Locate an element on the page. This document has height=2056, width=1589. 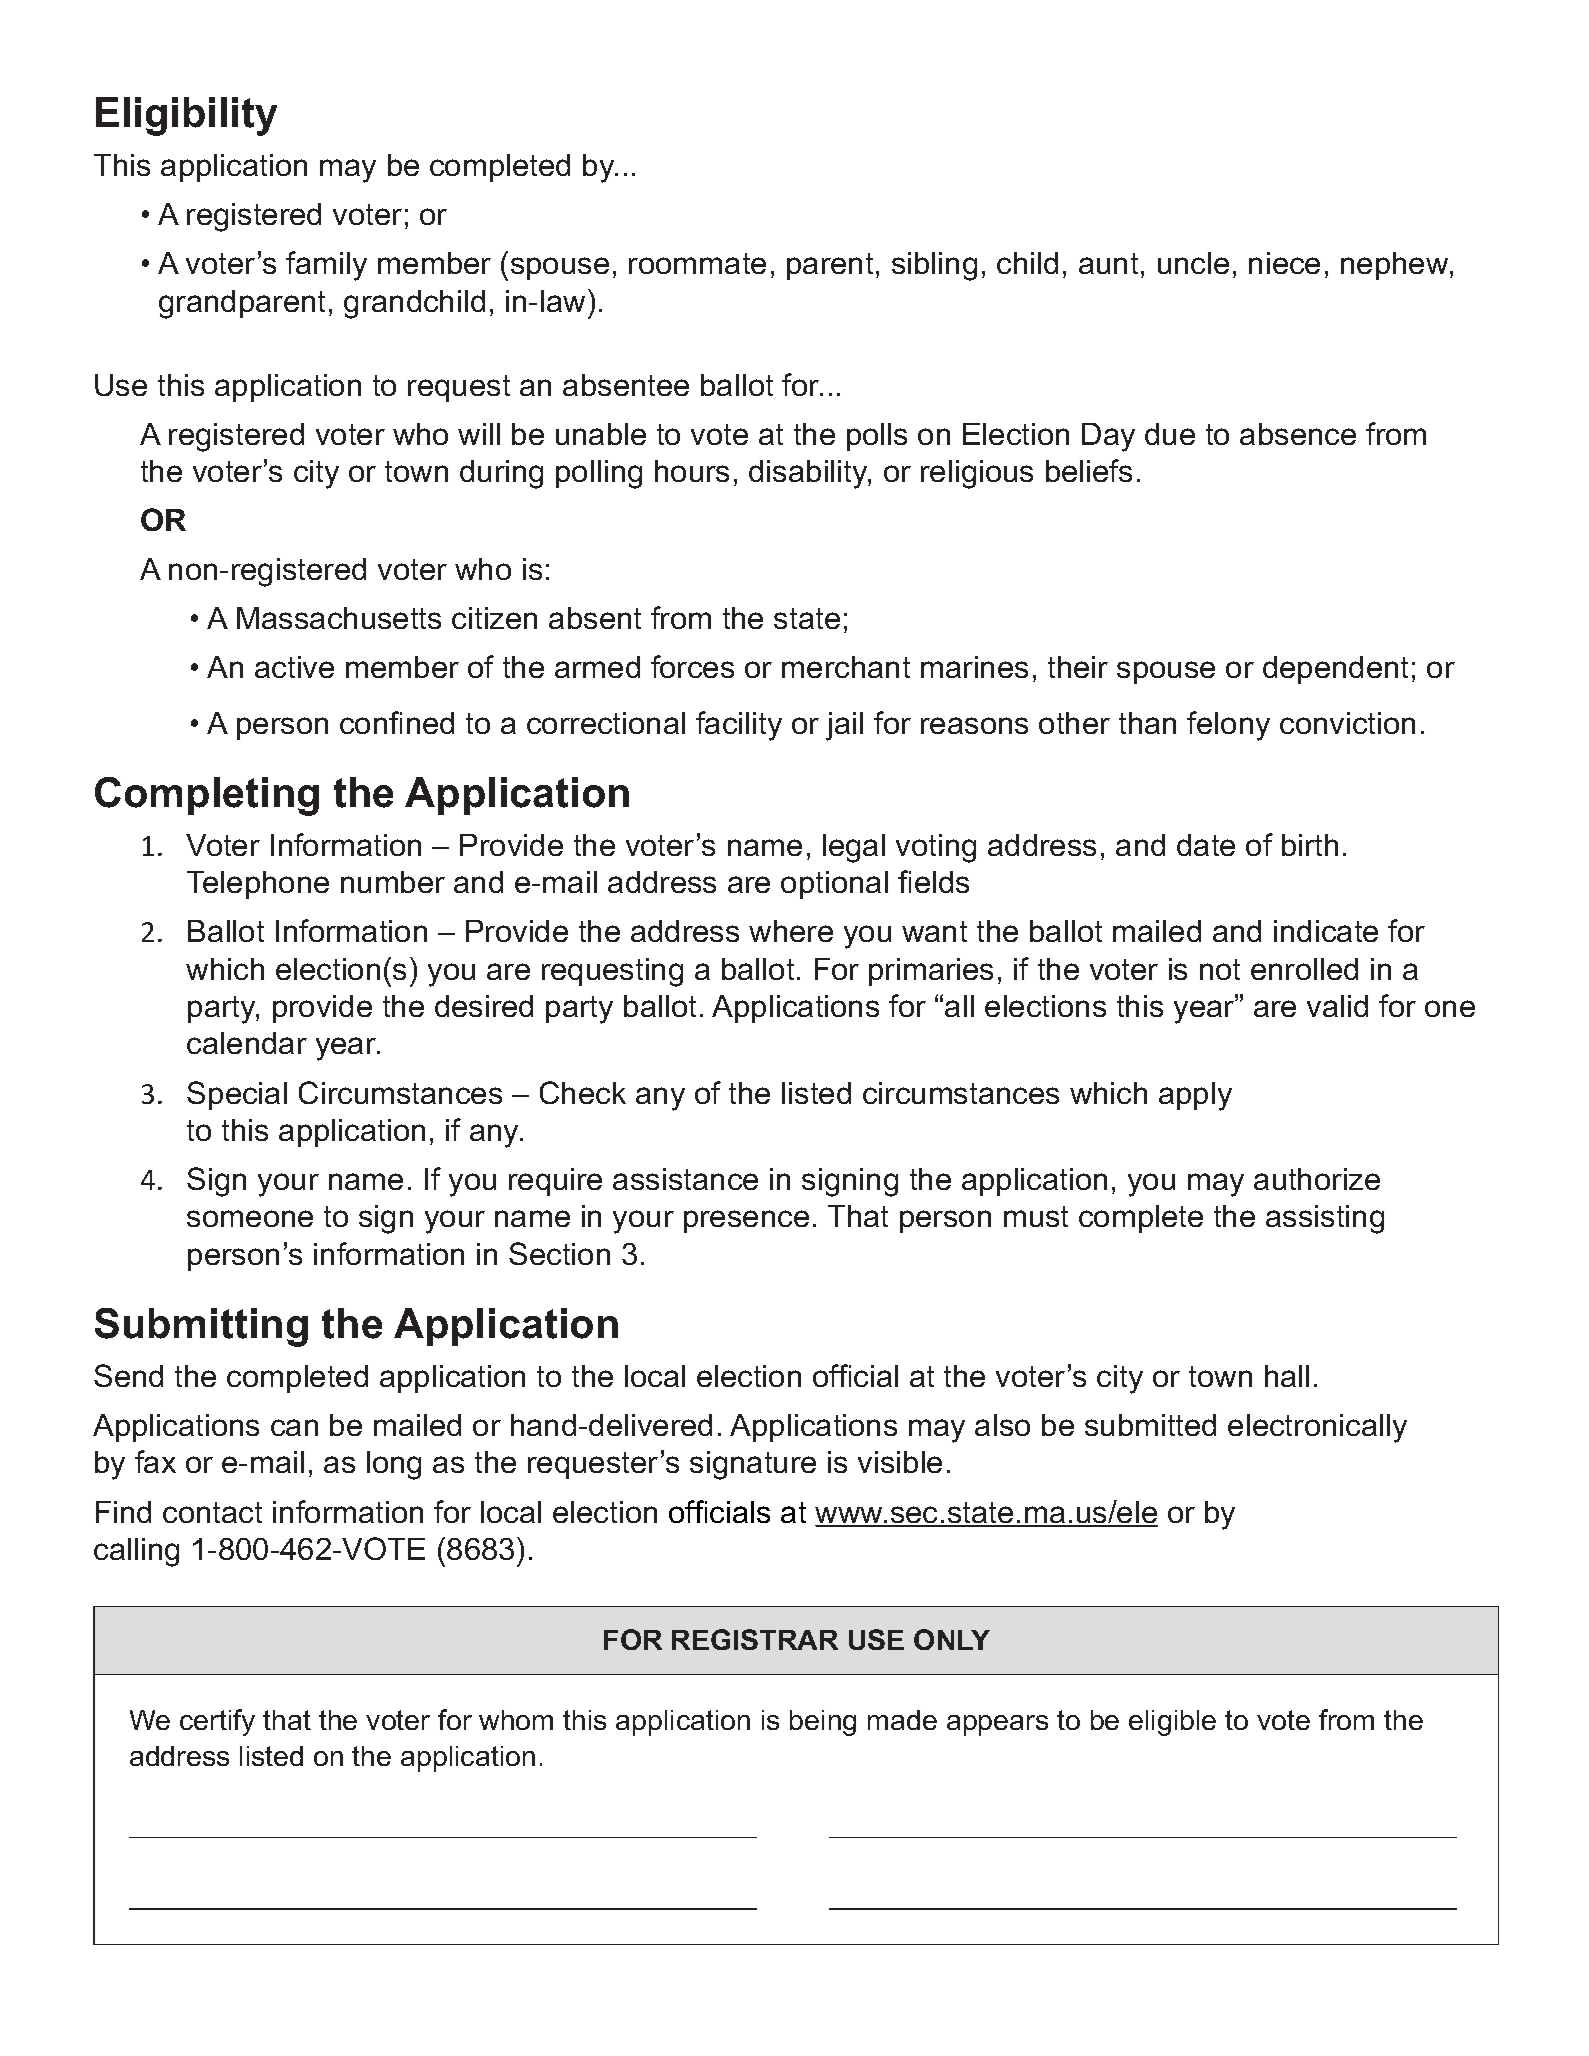
Eligibility is located at coordinates (186, 116).
